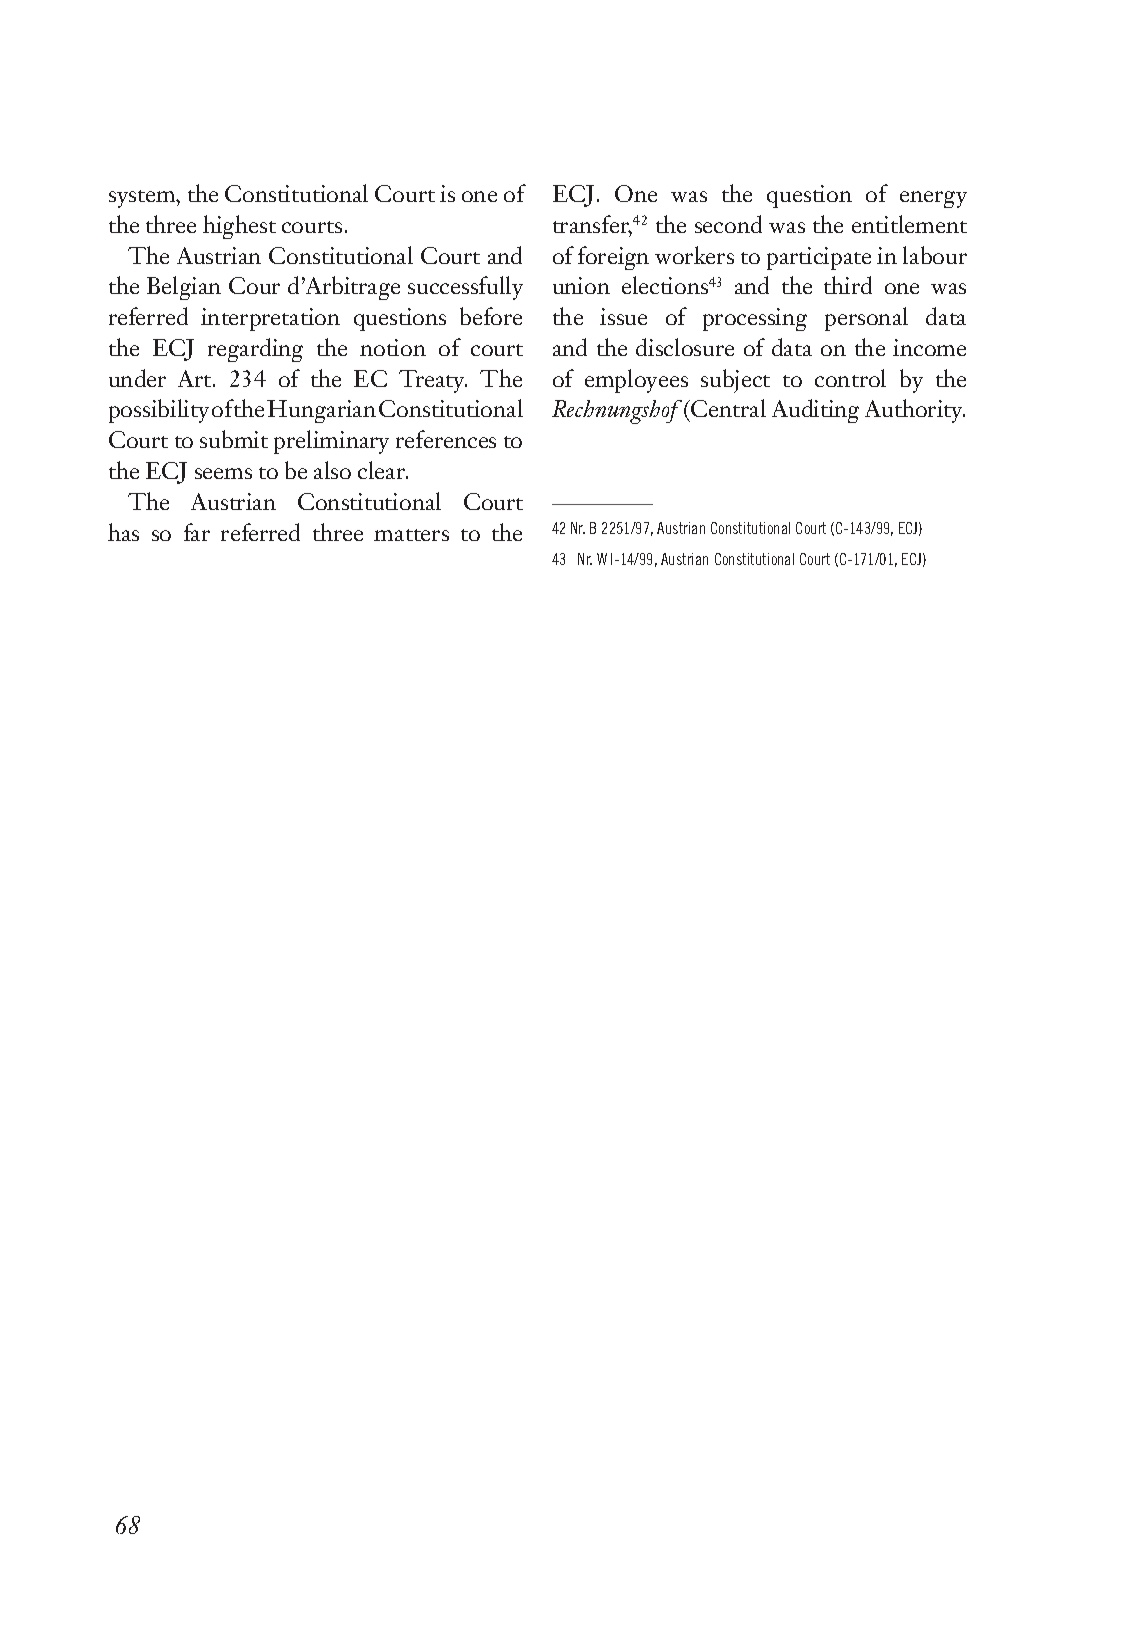 The width and height of the screenshot is (1121, 1638). Describe the element at coordinates (728, 224) in the screenshot. I see `second` at that location.
